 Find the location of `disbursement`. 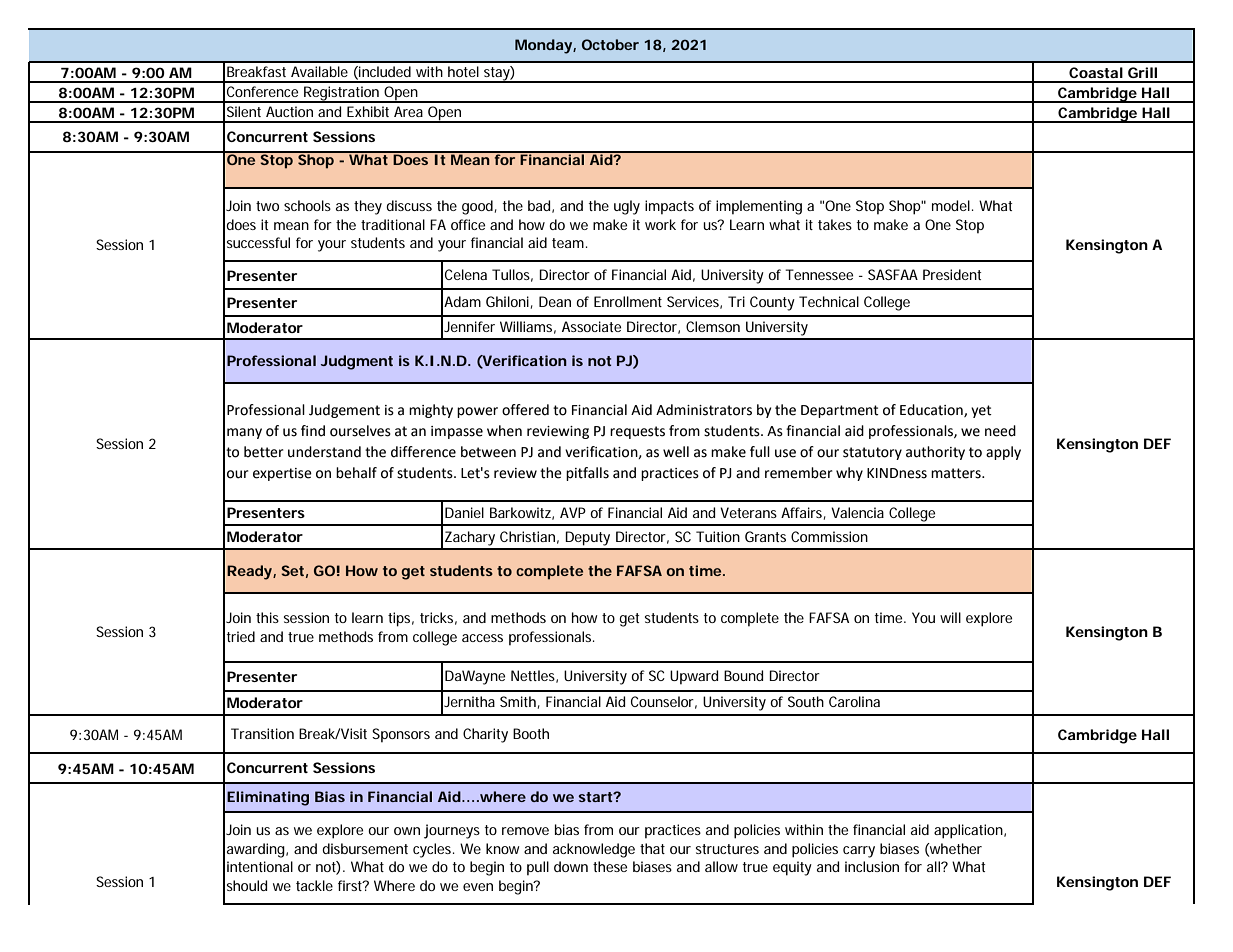

disbursement is located at coordinates (365, 848).
